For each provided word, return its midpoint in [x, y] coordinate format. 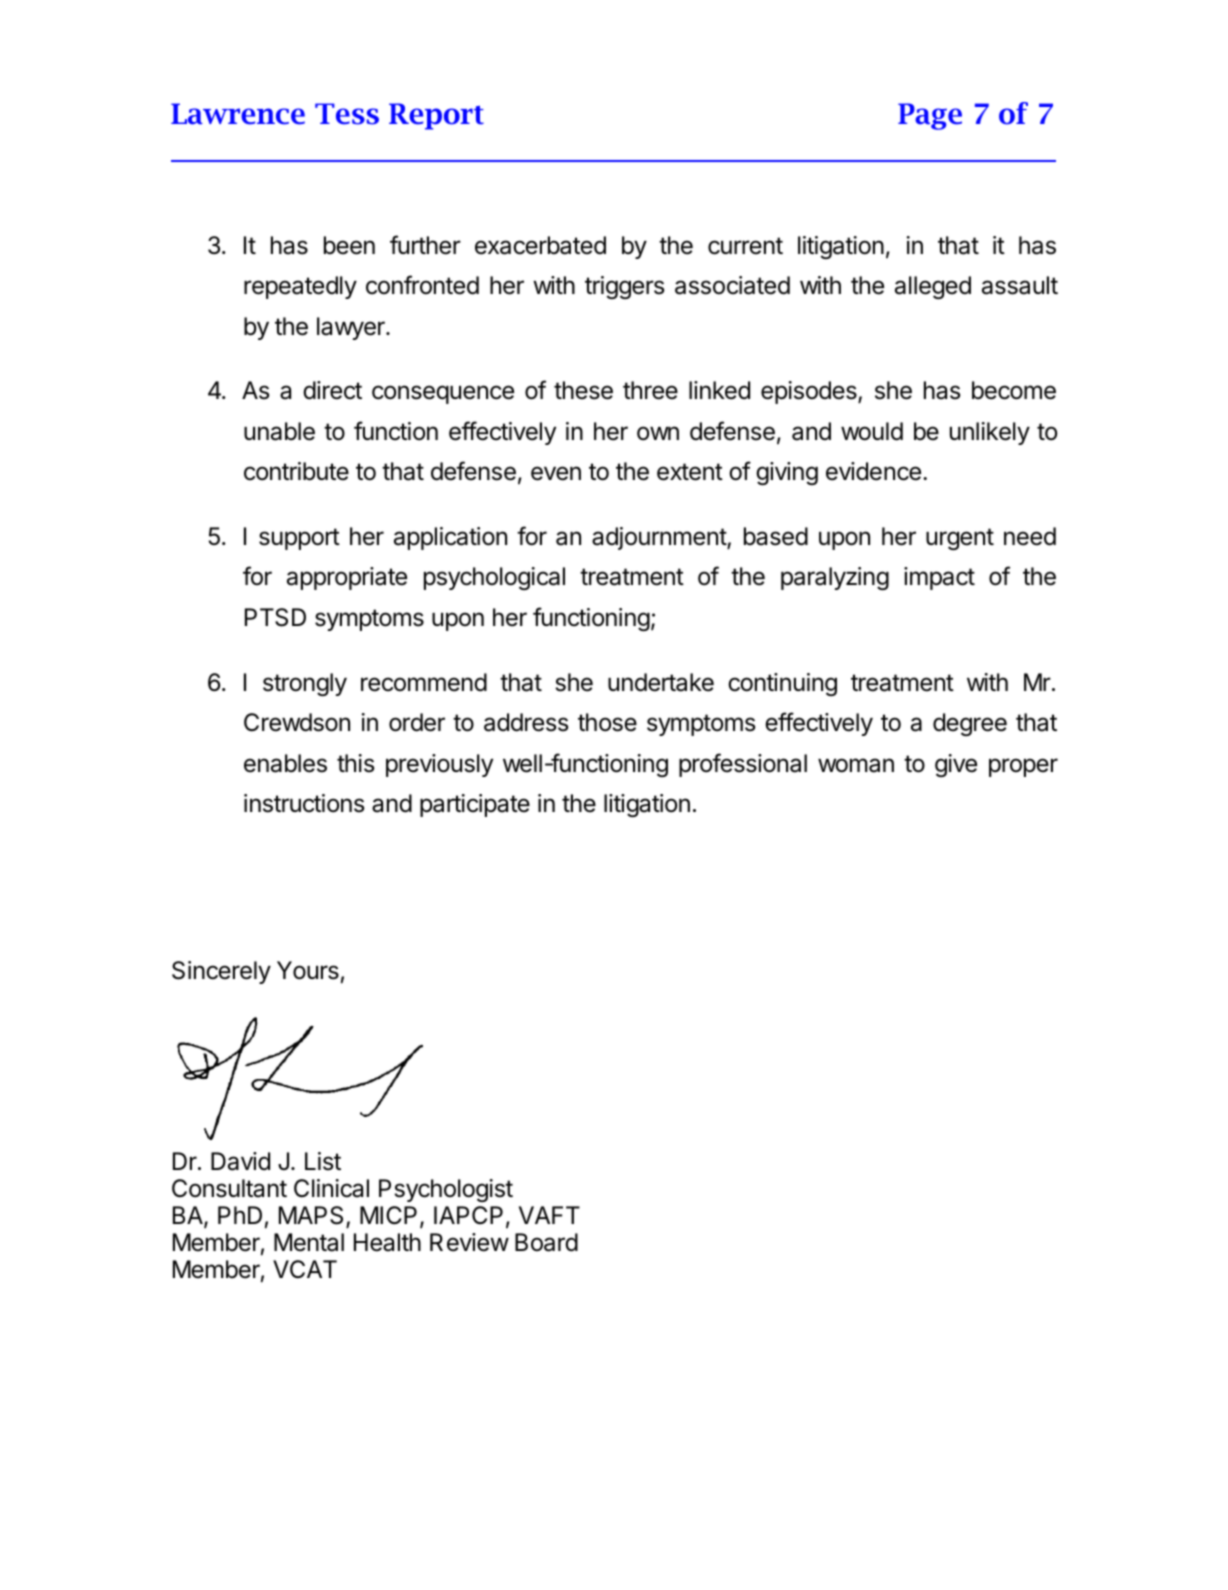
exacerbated [540, 245]
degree [970, 724]
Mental [309, 1242]
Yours [308, 970]
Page [930, 116]
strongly [305, 684]
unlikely [990, 433]
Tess [347, 114]
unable [279, 431]
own [658, 433]
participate [475, 805]
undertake [661, 682]
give [956, 765]
